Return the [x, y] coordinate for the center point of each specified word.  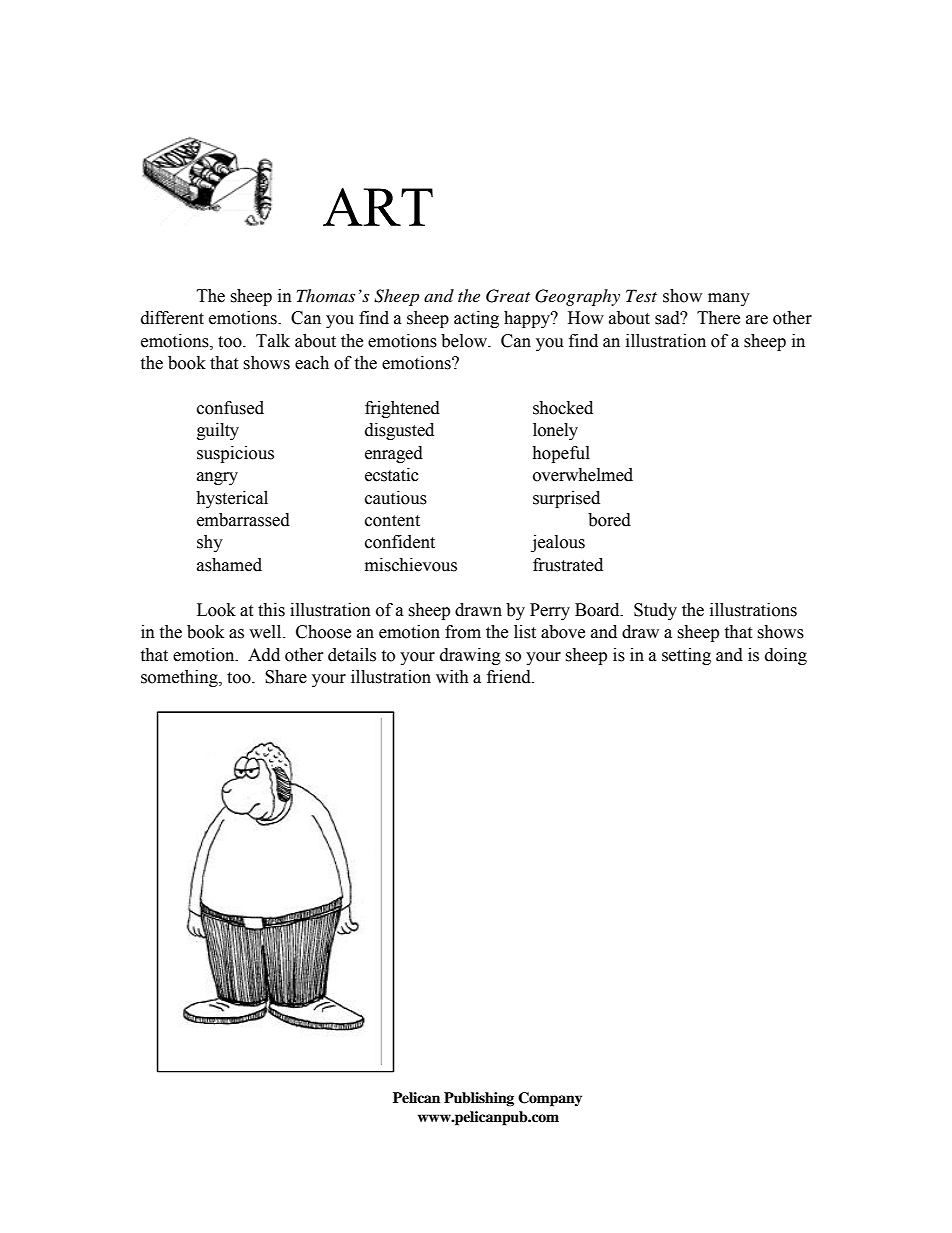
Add [264, 655]
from [463, 632]
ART [378, 206]
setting [686, 656]
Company [550, 1099]
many [729, 299]
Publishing [479, 1099]
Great [508, 296]
